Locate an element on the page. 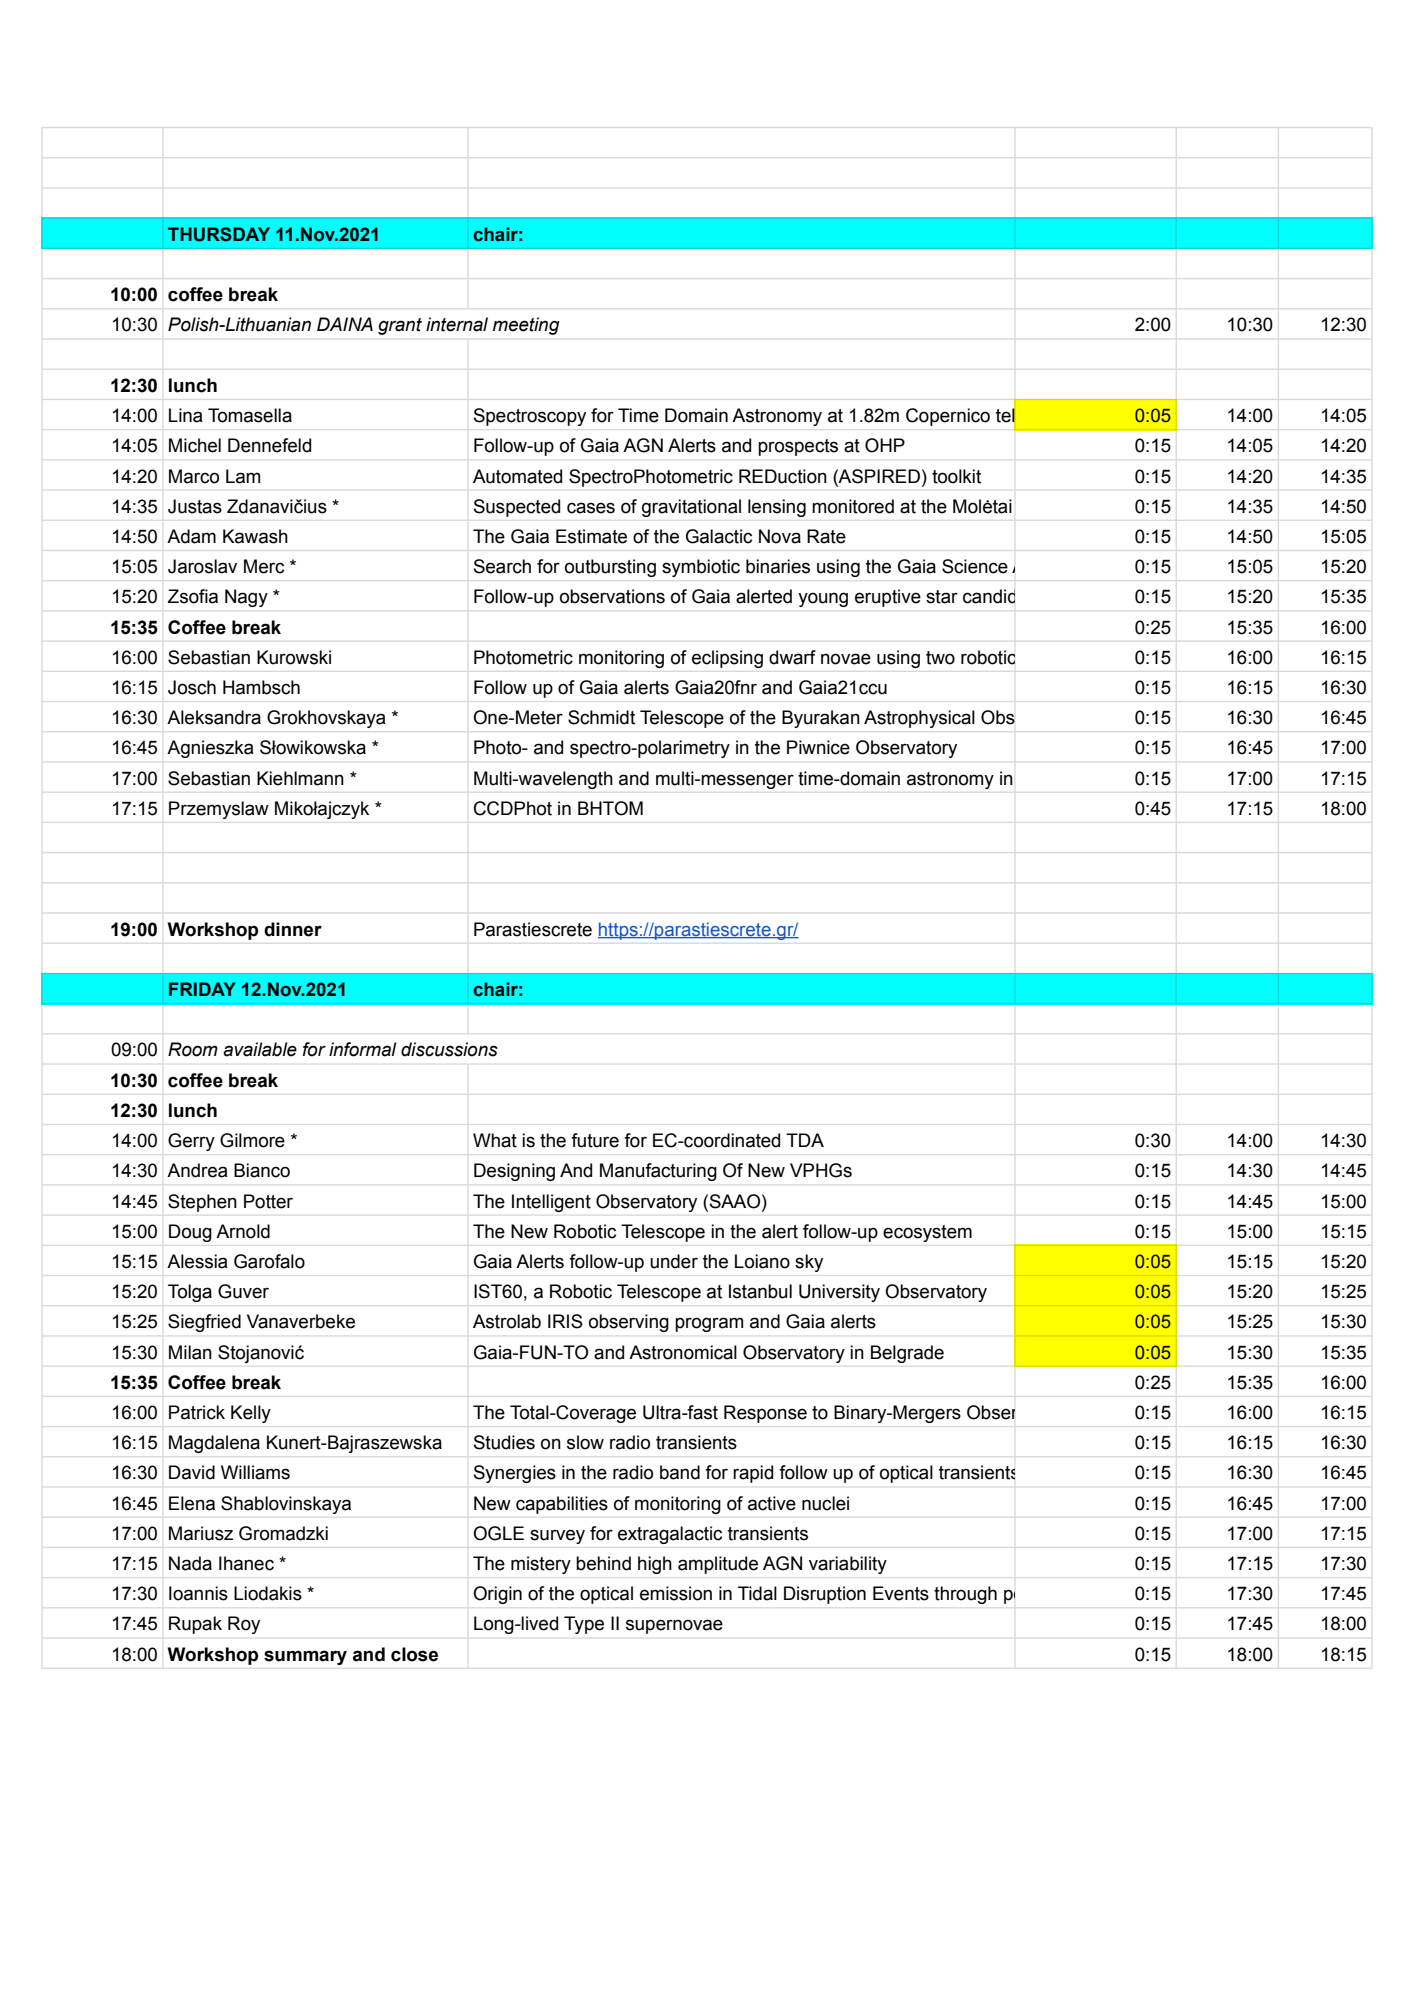 This document has width=1414, height=2000. ecosystem is located at coordinates (927, 1233).
